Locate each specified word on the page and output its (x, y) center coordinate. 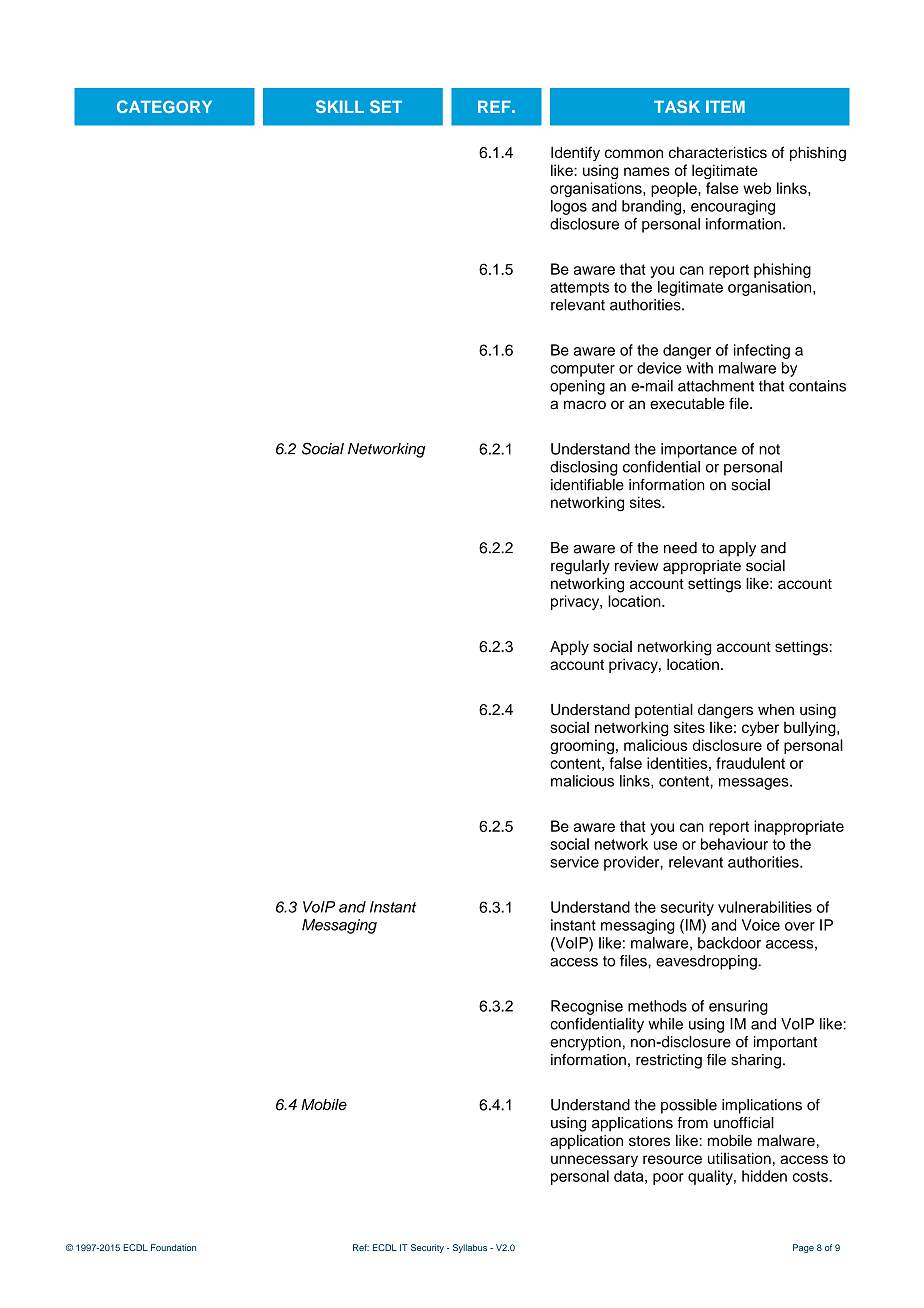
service (574, 862)
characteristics (718, 152)
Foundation (173, 1247)
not (769, 449)
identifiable (587, 485)
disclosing (584, 468)
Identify (575, 153)
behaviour (734, 844)
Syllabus (470, 1248)
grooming (582, 746)
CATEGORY (164, 106)
